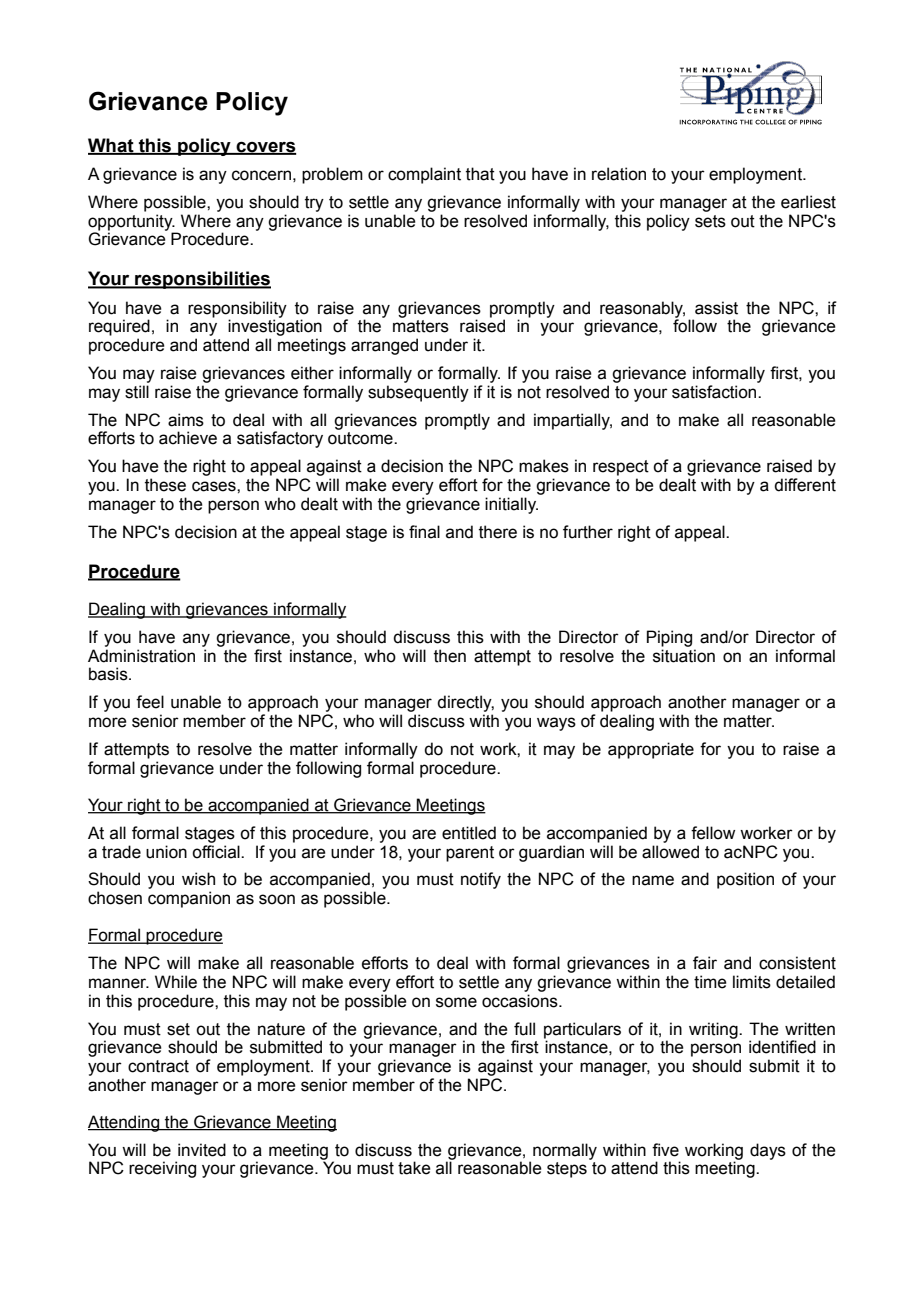 This screenshot has width=924, height=1308. What do you see at coordinates (768, 1151) in the screenshot?
I see `days` at bounding box center [768, 1151].
